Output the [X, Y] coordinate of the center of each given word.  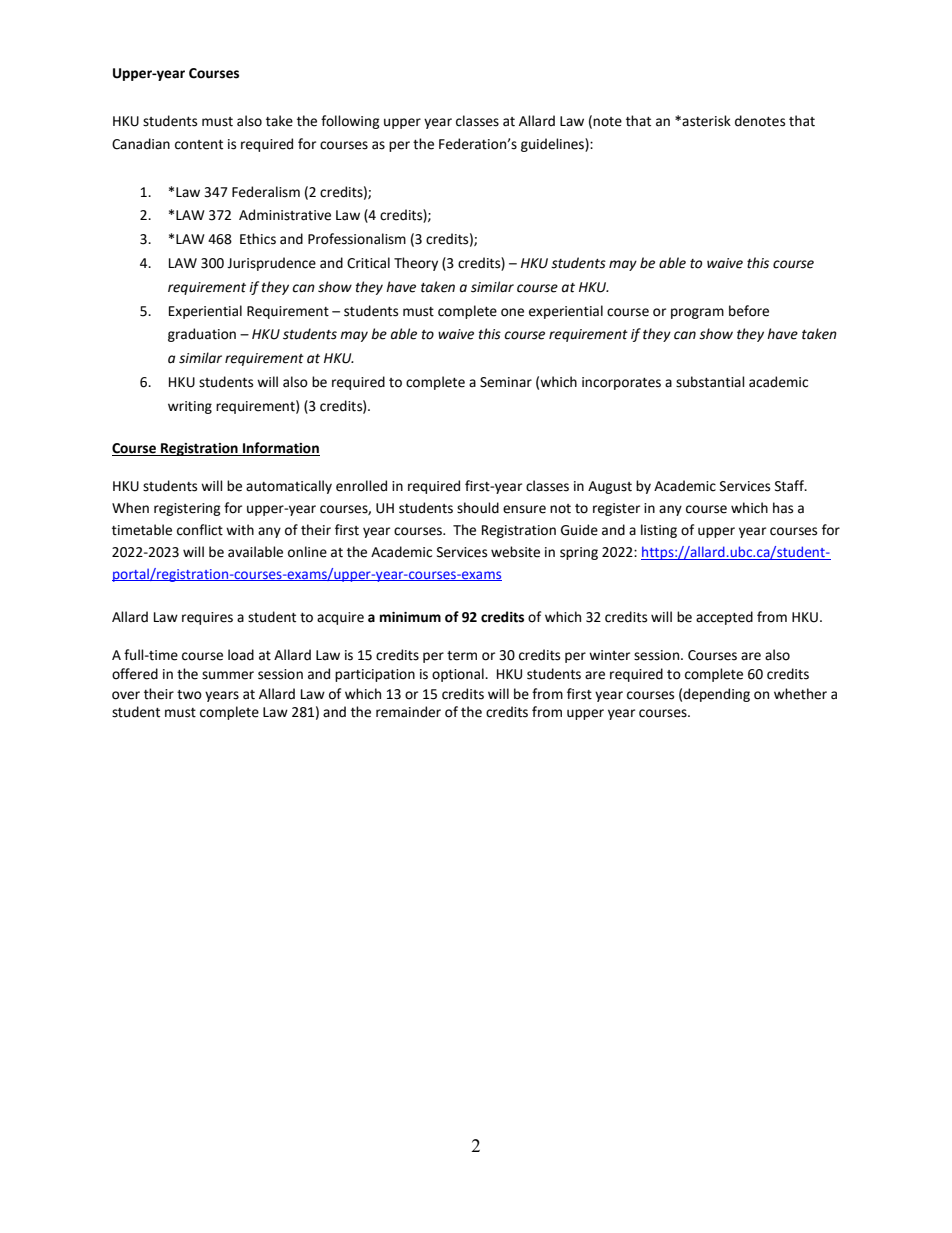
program [697, 313]
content [199, 145]
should [478, 508]
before [749, 311]
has [783, 508]
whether [800, 694]
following [350, 122]
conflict [200, 530]
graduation [202, 335]
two [189, 695]
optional [459, 675]
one [512, 312]
